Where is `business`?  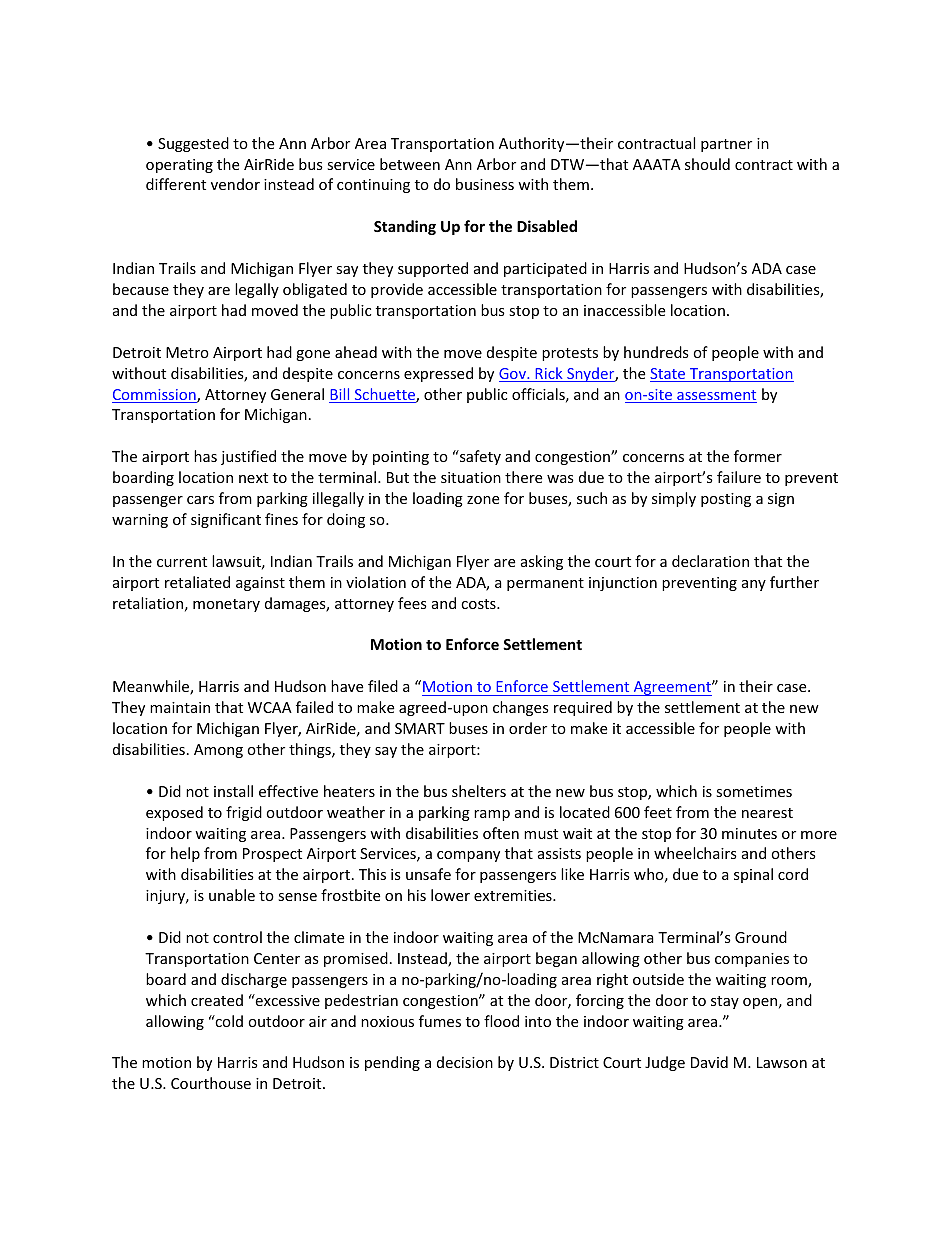
business is located at coordinates (485, 184).
